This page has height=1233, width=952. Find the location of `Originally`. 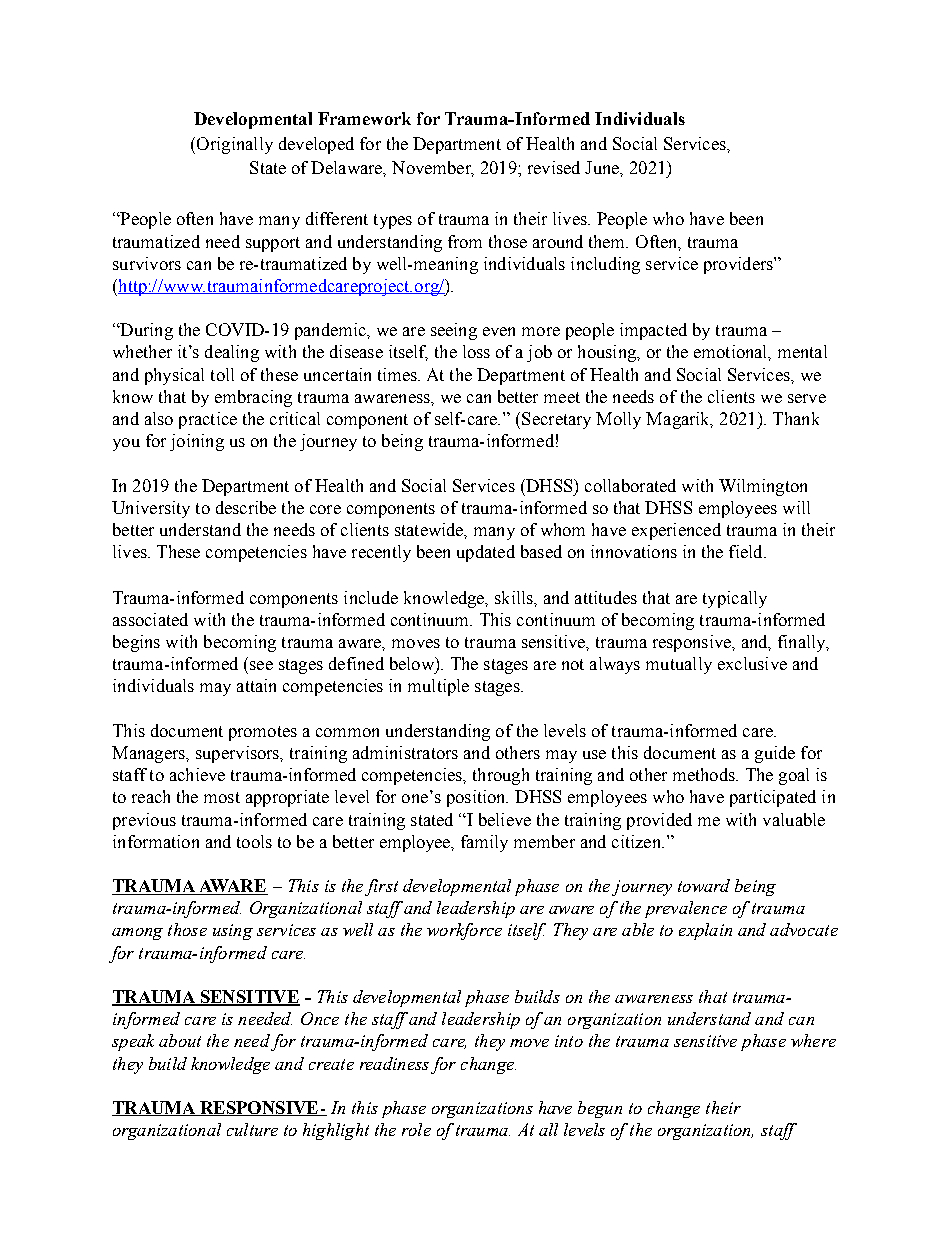

Originally is located at coordinates (235, 145).
